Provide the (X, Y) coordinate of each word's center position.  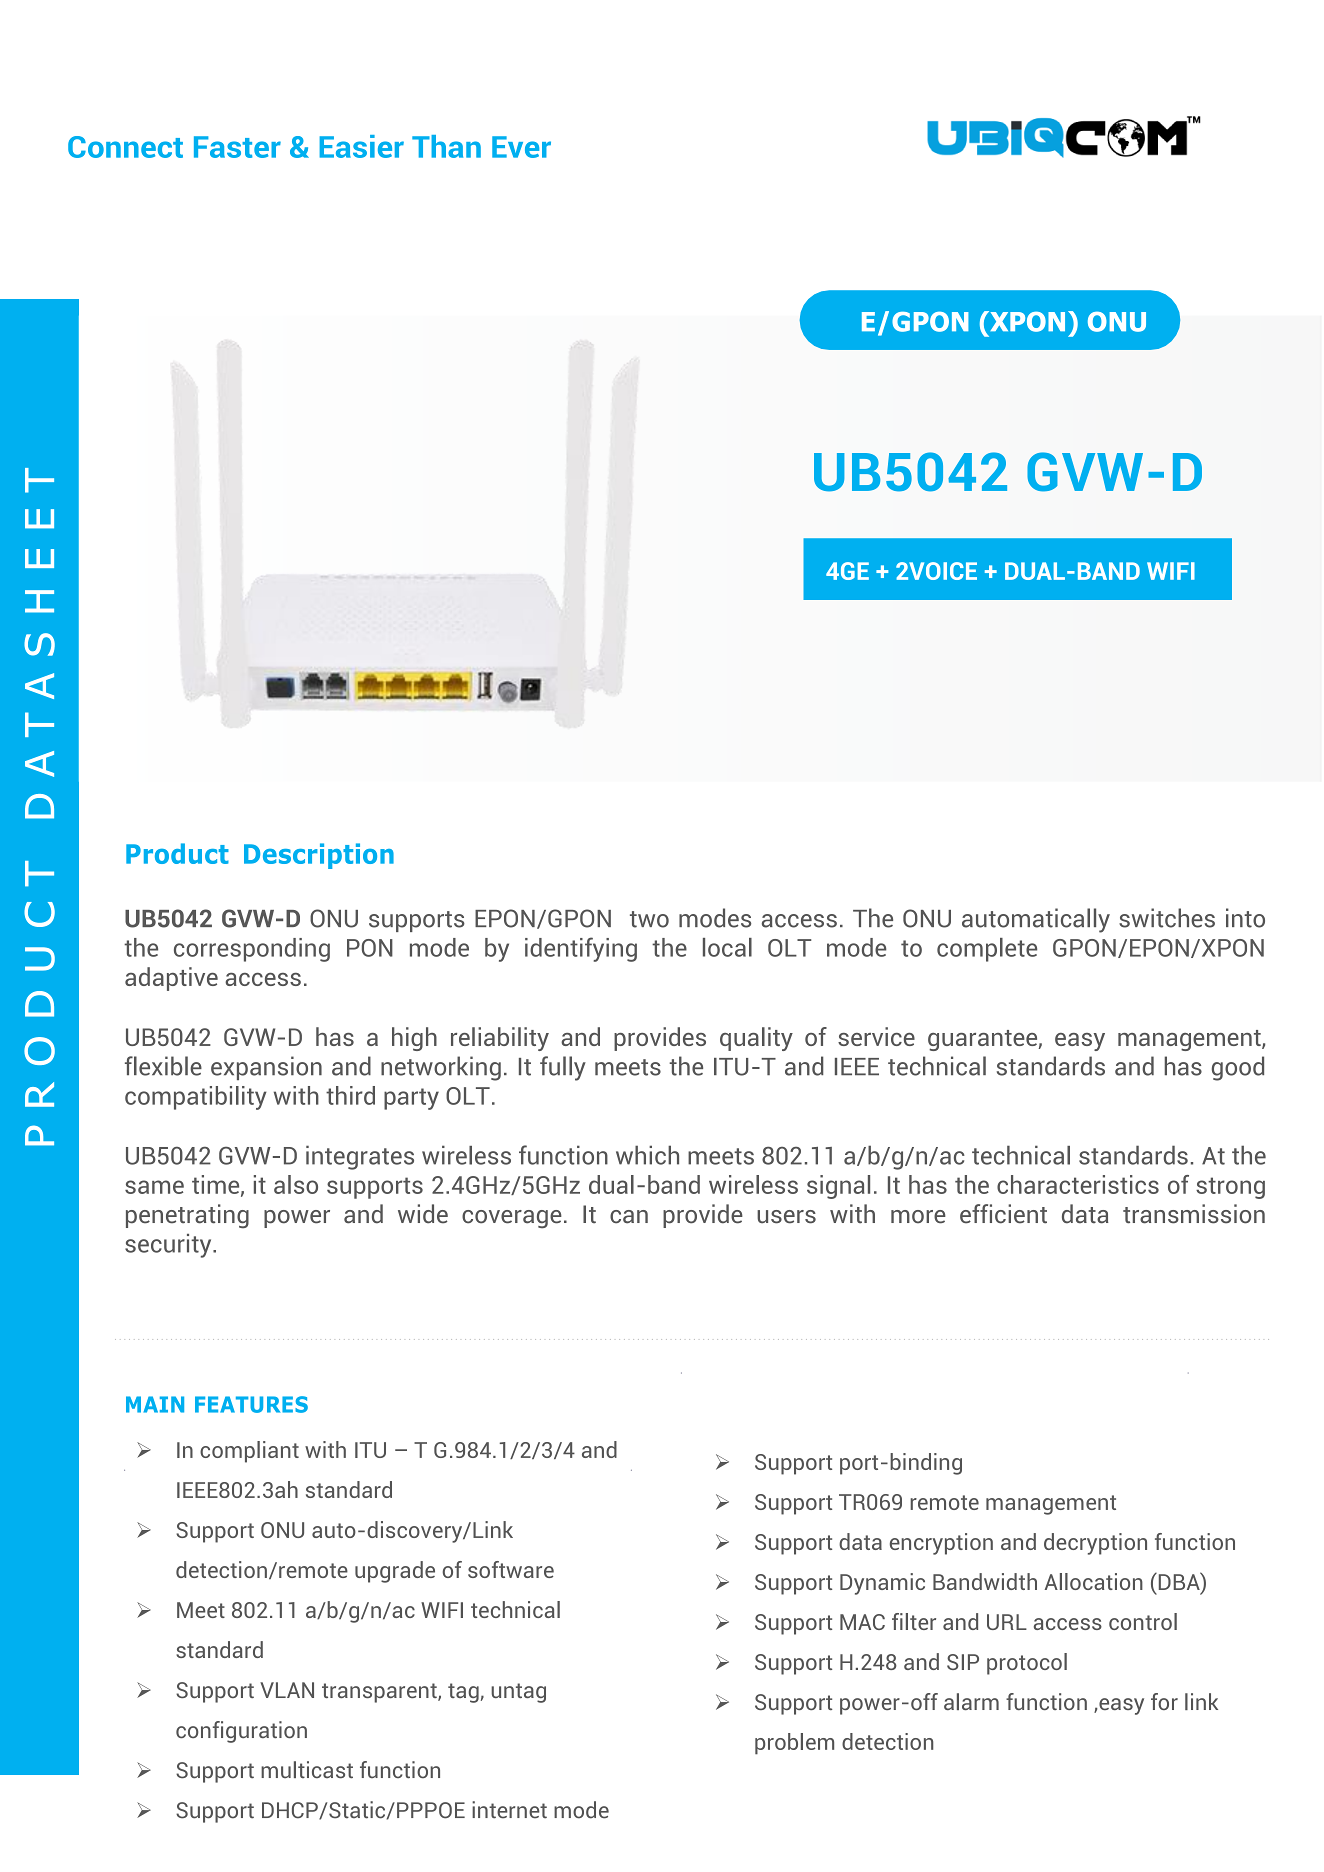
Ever (521, 147)
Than (446, 146)
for (1164, 1701)
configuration (241, 1732)
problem (794, 1744)
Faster (237, 147)
